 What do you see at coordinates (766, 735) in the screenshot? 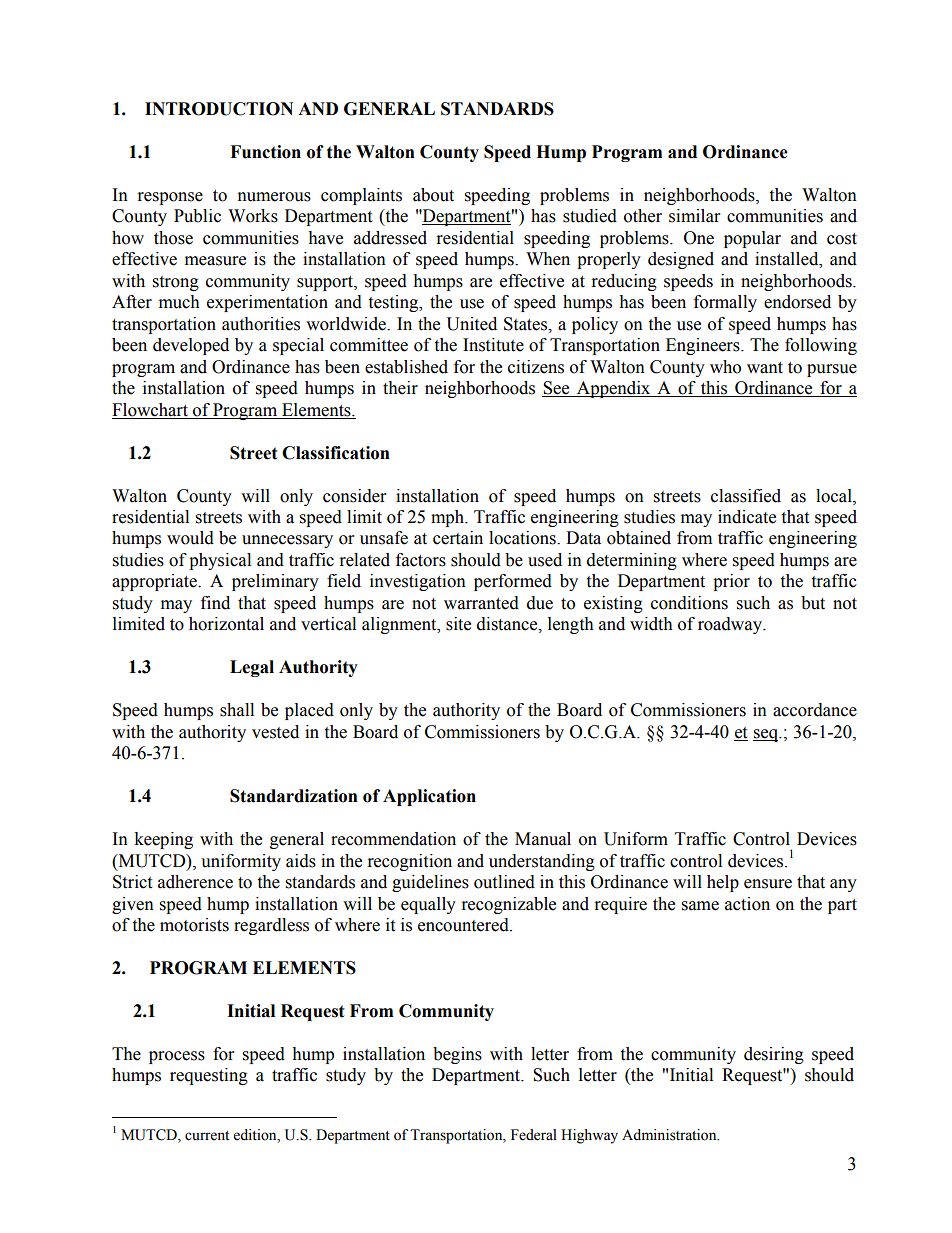
I see `seq` at bounding box center [766, 735].
